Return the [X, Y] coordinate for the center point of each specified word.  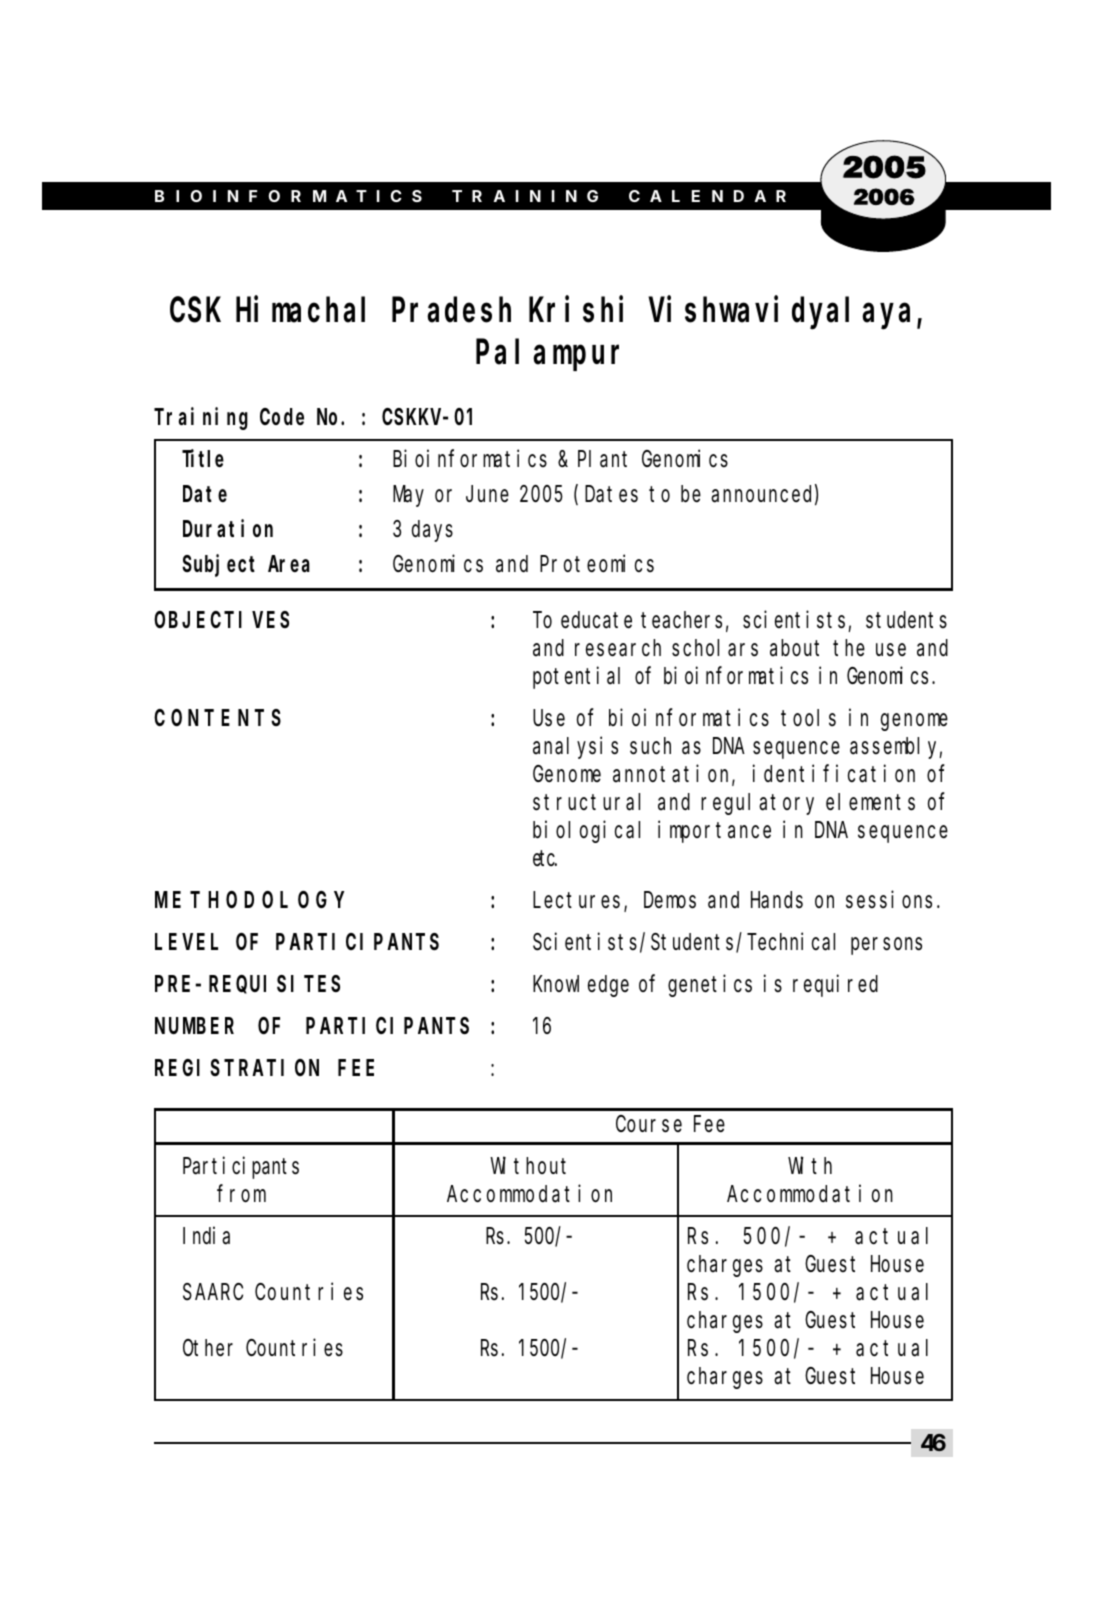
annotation [674, 774]
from [241, 1194]
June [487, 494]
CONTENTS [217, 718]
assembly [896, 748]
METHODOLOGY [249, 900]
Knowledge [581, 986]
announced [764, 495]
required [835, 986]
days [432, 531]
